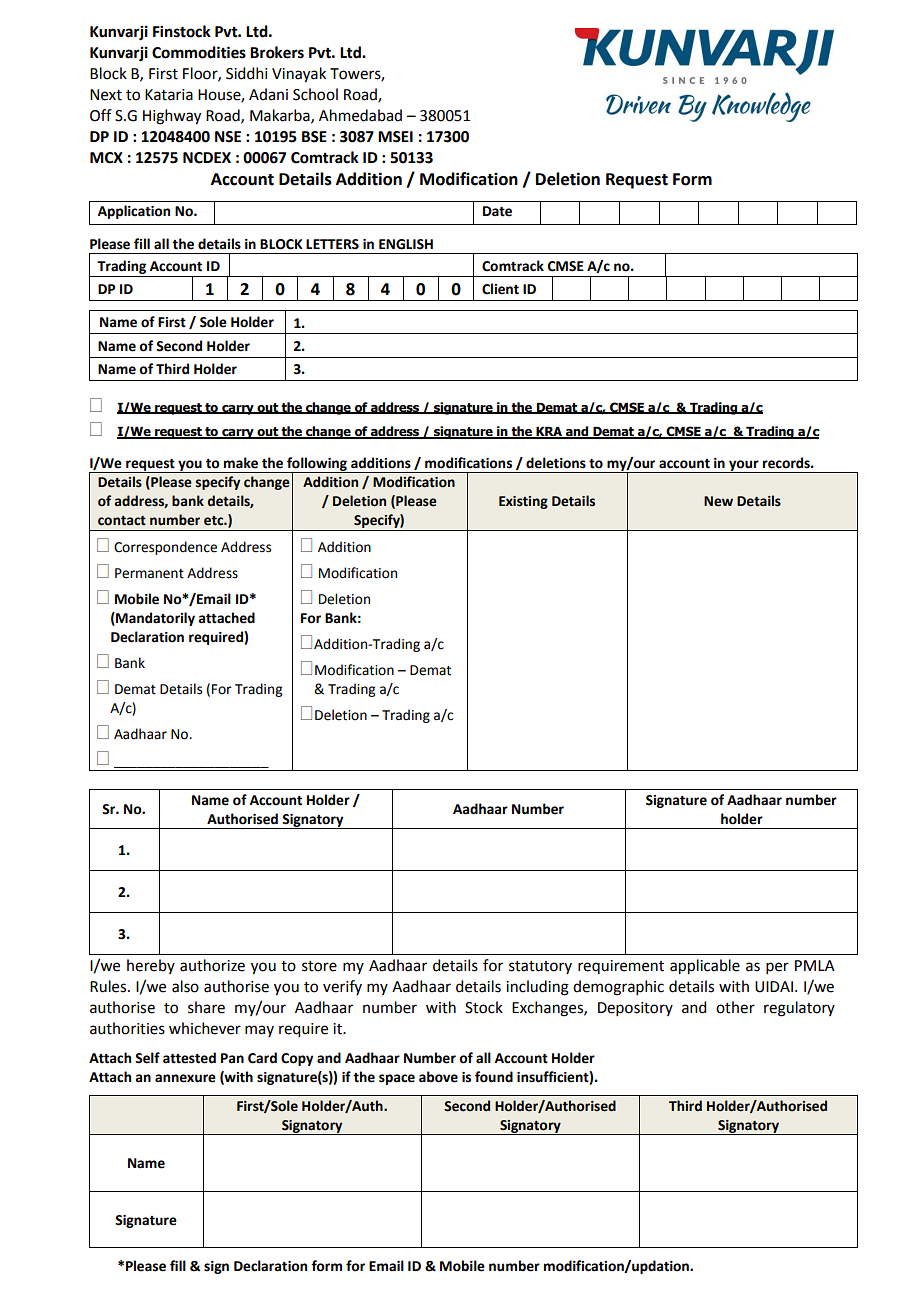  Describe the element at coordinates (735, 1007) in the page. I see `other` at that location.
